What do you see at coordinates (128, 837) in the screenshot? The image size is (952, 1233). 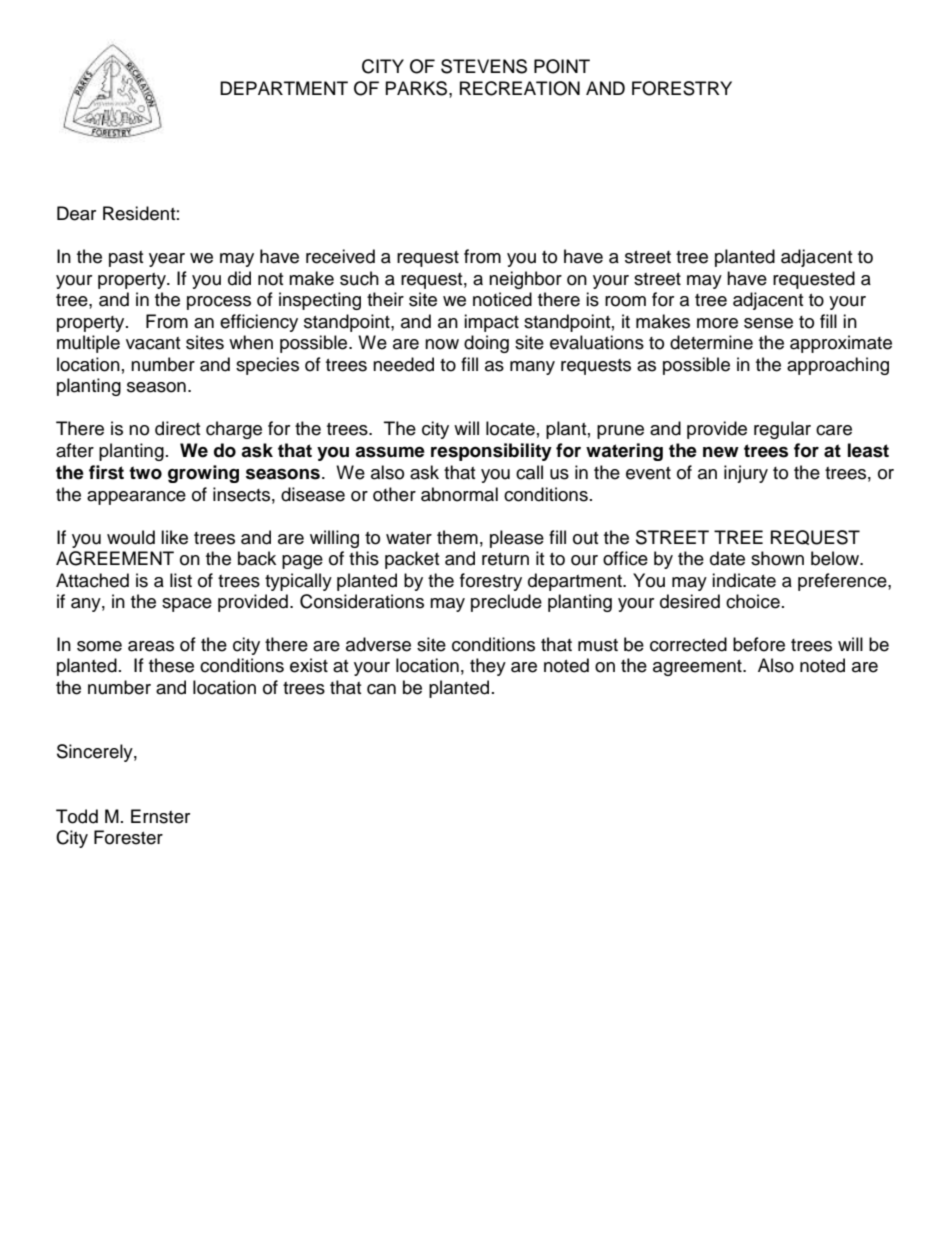 I see `Forester` at bounding box center [128, 837].
